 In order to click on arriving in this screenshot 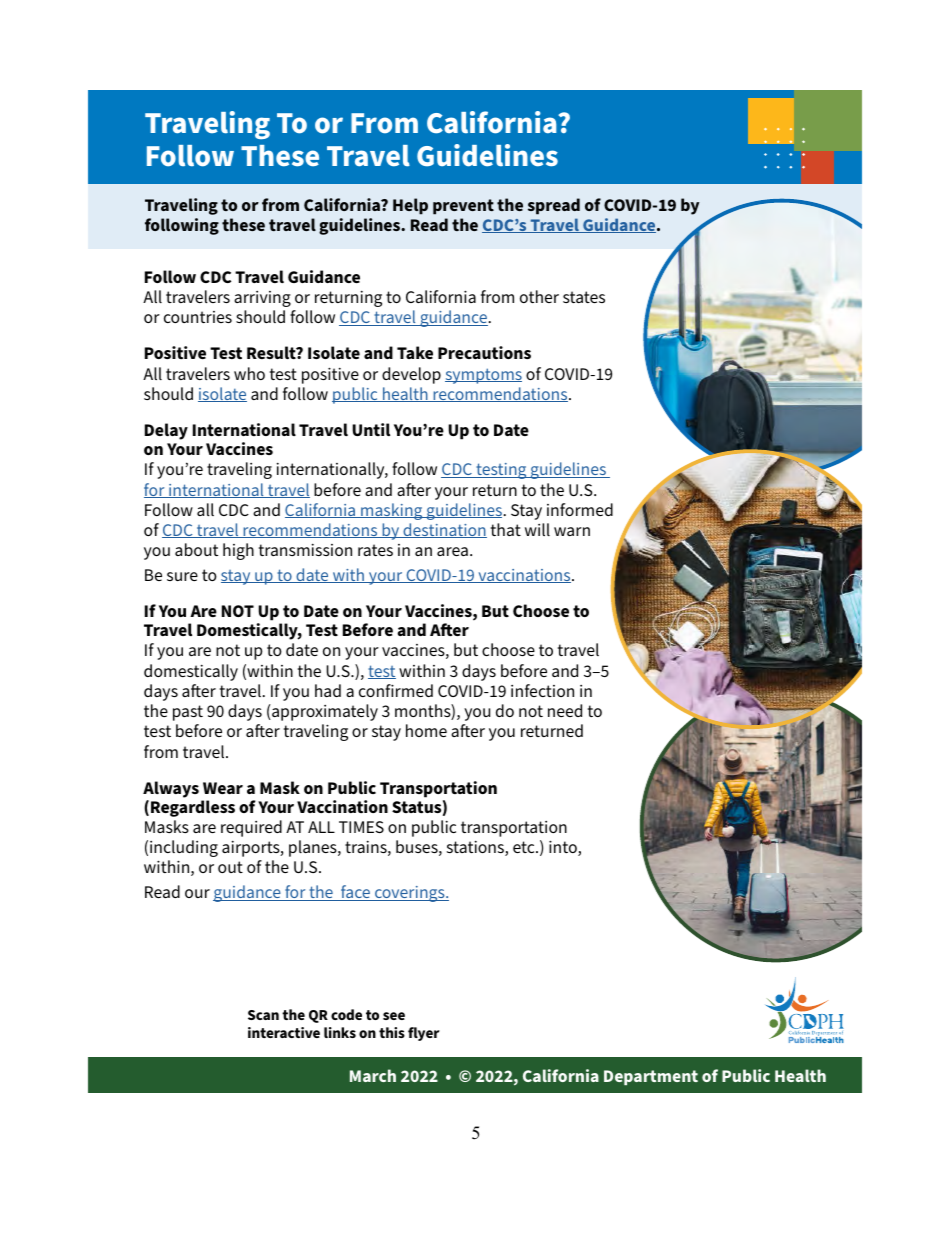, I will do `click(262, 299)`.
